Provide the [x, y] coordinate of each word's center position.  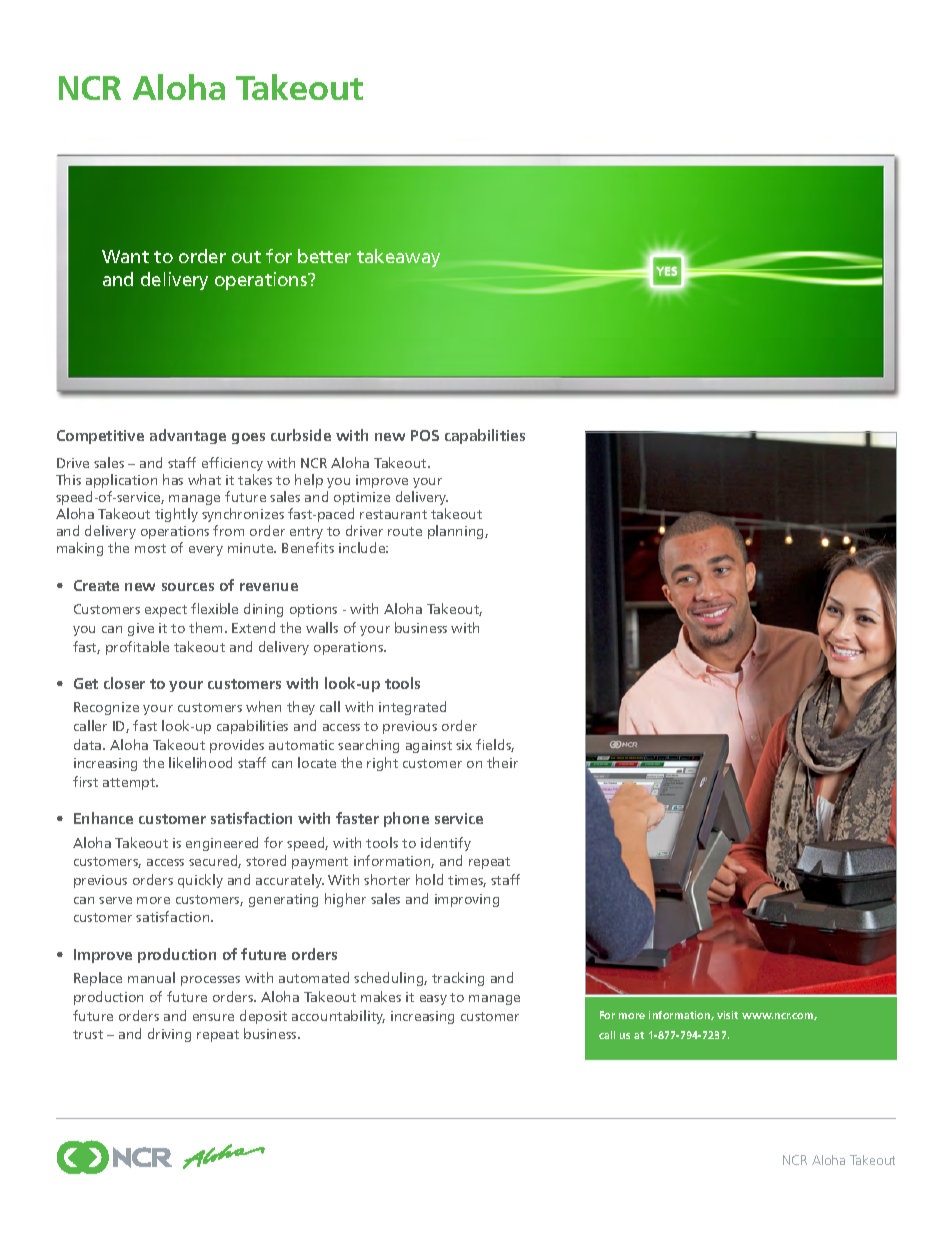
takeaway [398, 258]
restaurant [393, 514]
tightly [176, 515]
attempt [130, 784]
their [502, 762]
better [324, 256]
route [405, 531]
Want [125, 256]
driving [169, 1035]
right [382, 764]
